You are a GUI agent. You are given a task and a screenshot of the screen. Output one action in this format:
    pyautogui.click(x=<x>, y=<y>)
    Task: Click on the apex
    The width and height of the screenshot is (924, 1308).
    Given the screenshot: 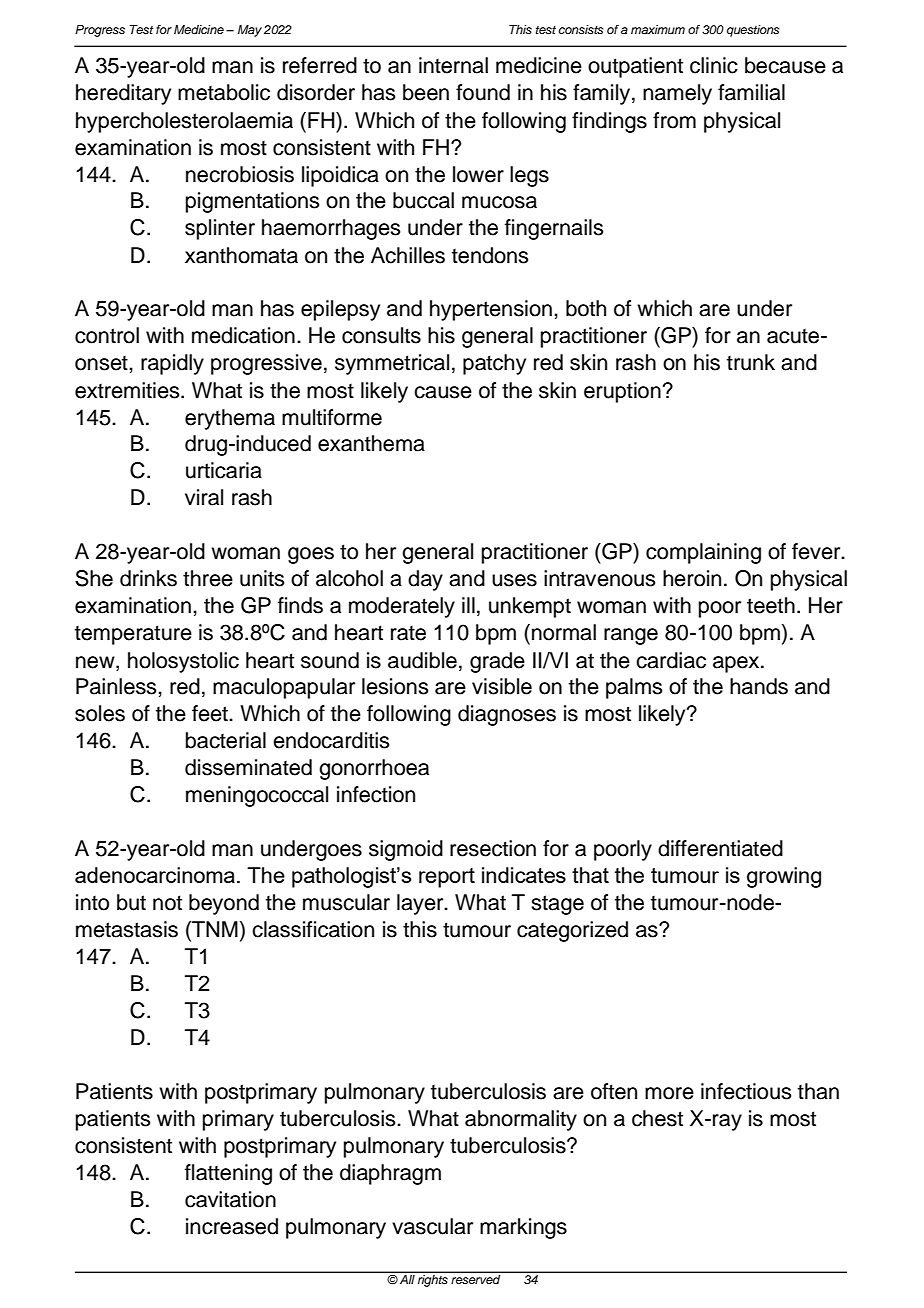 What is the action you would take?
    pyautogui.click(x=737, y=664)
